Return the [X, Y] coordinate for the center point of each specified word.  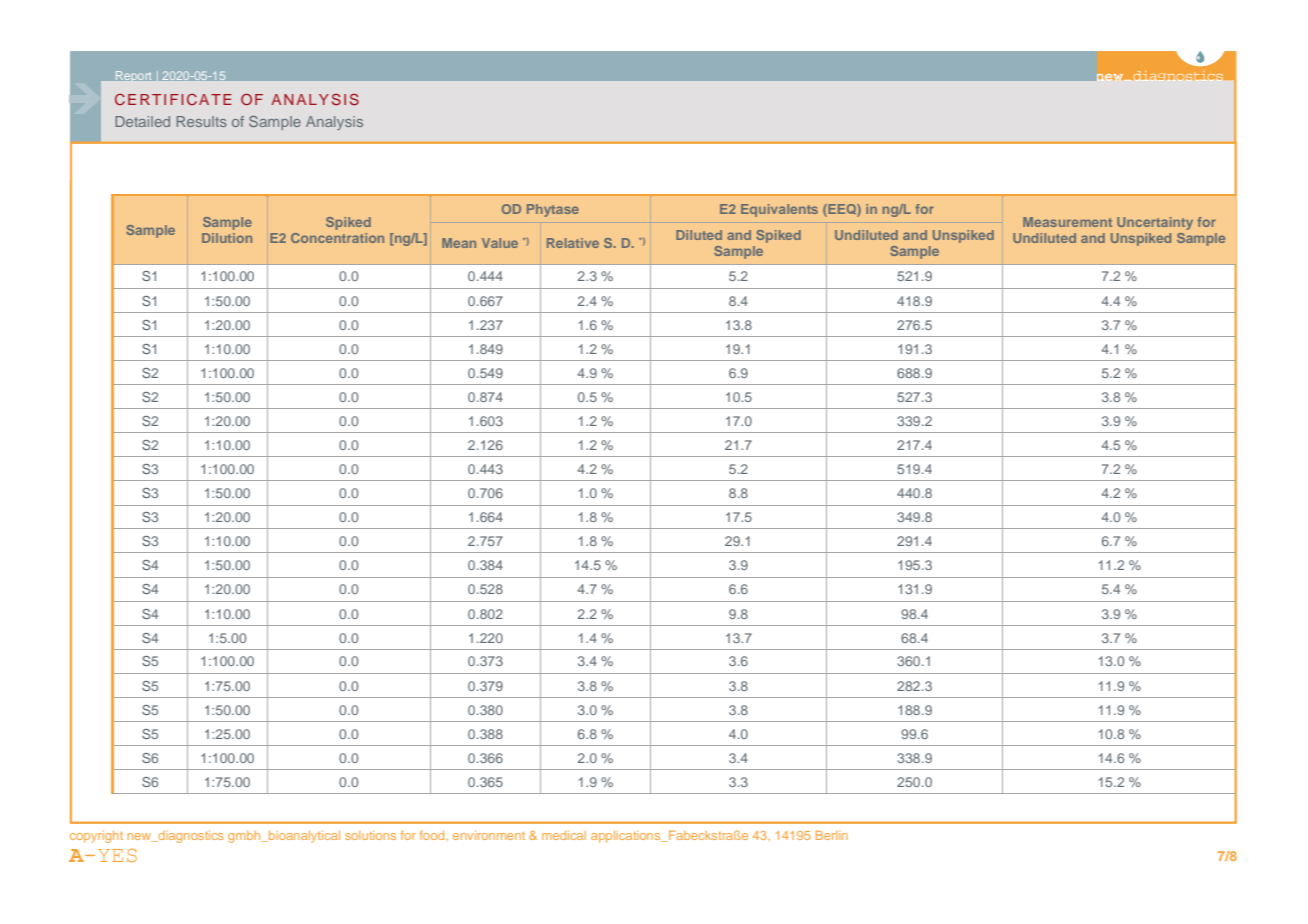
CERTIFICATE [173, 99]
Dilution [227, 238]
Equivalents [779, 210]
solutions [370, 835]
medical [564, 835]
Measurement [1067, 222]
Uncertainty [1155, 223]
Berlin [832, 835]
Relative [573, 243]
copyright [96, 837]
